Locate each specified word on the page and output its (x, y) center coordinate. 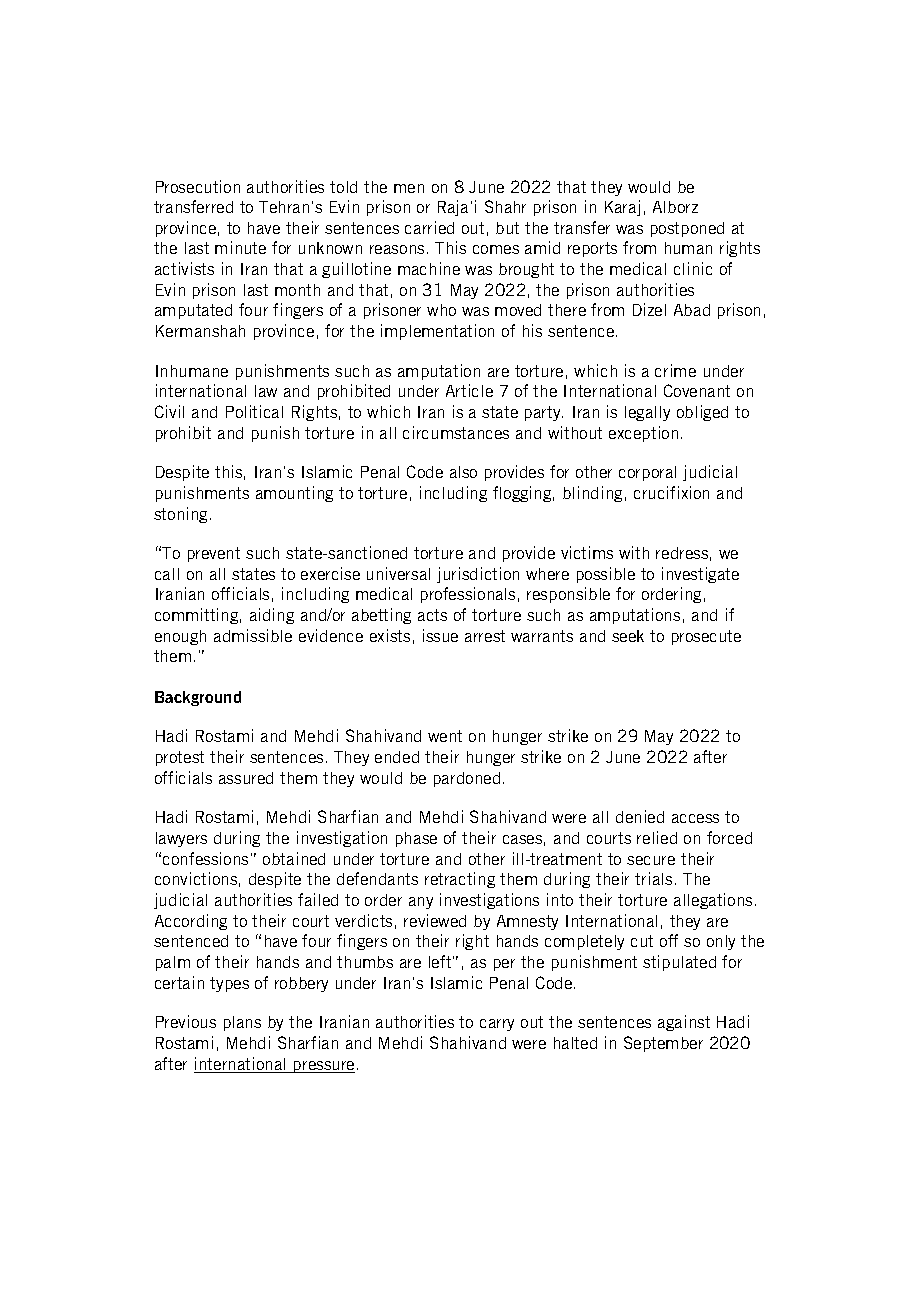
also (463, 472)
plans (242, 1023)
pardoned (467, 779)
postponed (687, 229)
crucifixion (671, 492)
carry (497, 1025)
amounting (294, 494)
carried (429, 227)
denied (640, 816)
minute (240, 247)
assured (246, 778)
